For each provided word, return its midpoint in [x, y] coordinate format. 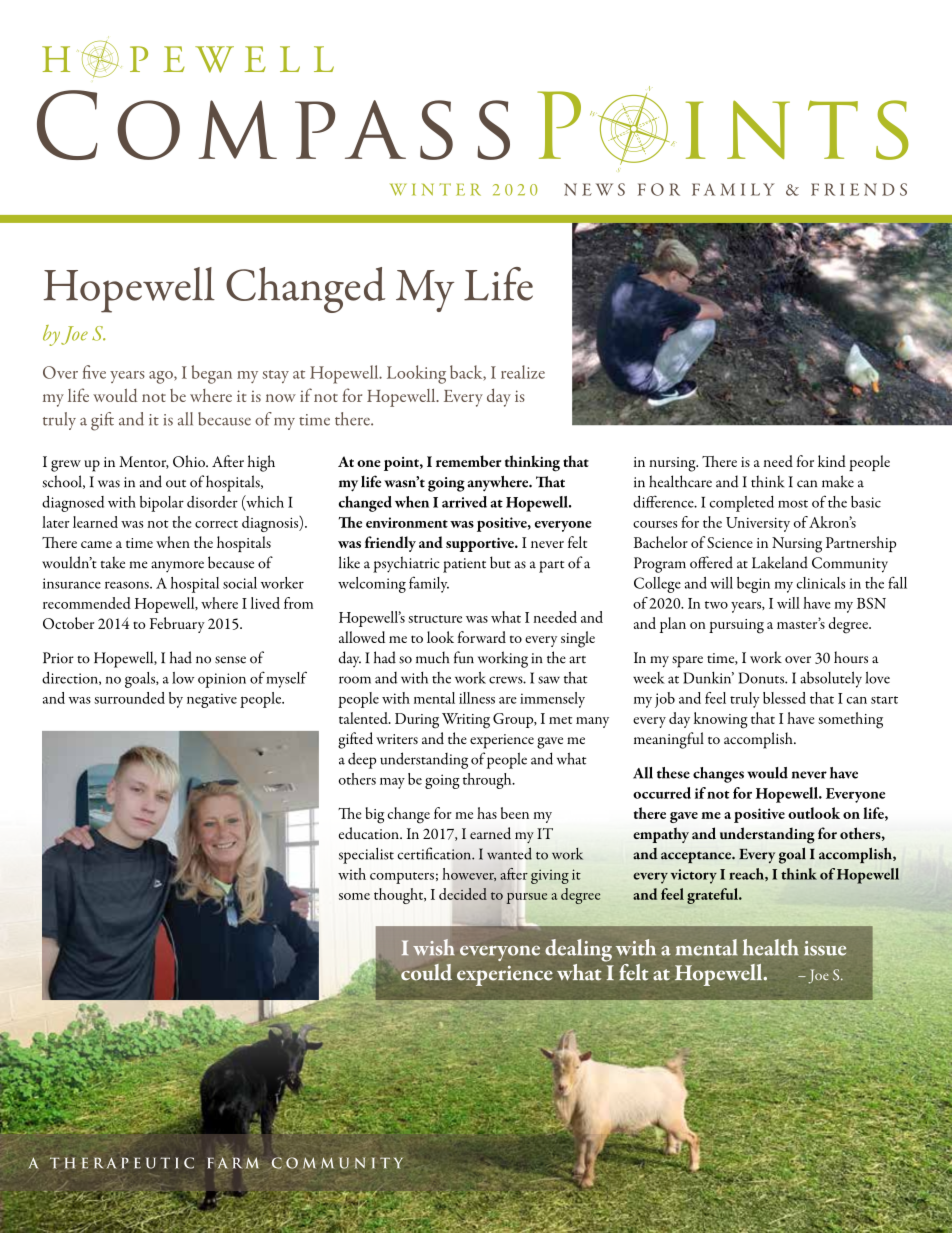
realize [523, 372]
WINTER [435, 189]
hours [851, 657]
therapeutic [122, 1163]
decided [463, 894]
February [177, 625]
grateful [713, 896]
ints [797, 130]
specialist [366, 855]
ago [162, 377]
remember [468, 461]
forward [482, 637]
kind [832, 461]
